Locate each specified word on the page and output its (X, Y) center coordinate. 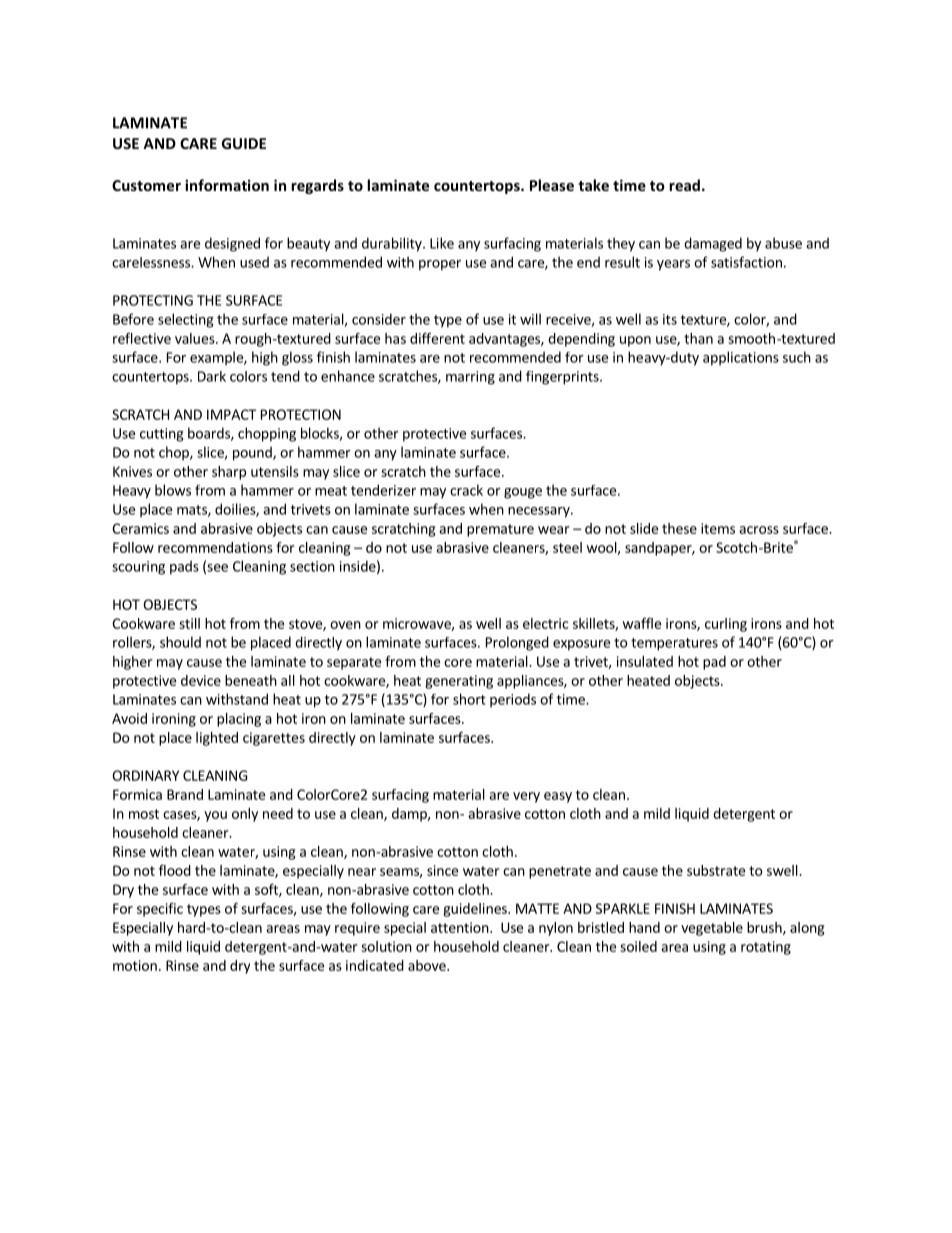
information (227, 185)
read (684, 185)
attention (461, 927)
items (718, 528)
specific (160, 910)
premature (500, 530)
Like (442, 243)
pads (184, 567)
